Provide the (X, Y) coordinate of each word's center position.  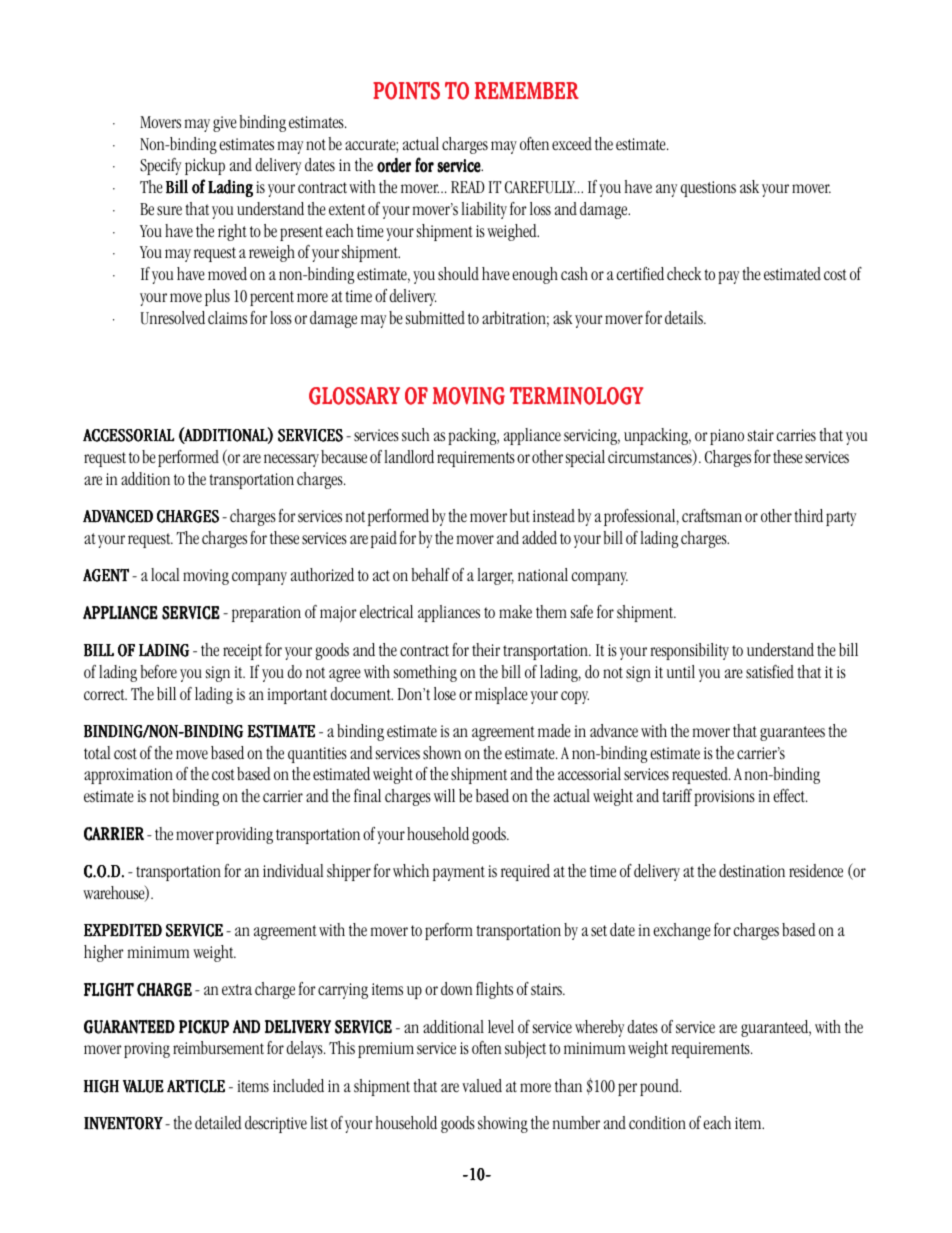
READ (468, 187)
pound (660, 1087)
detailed (218, 1122)
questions (708, 189)
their (486, 649)
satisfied (770, 672)
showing (503, 1124)
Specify (160, 166)
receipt (242, 652)
